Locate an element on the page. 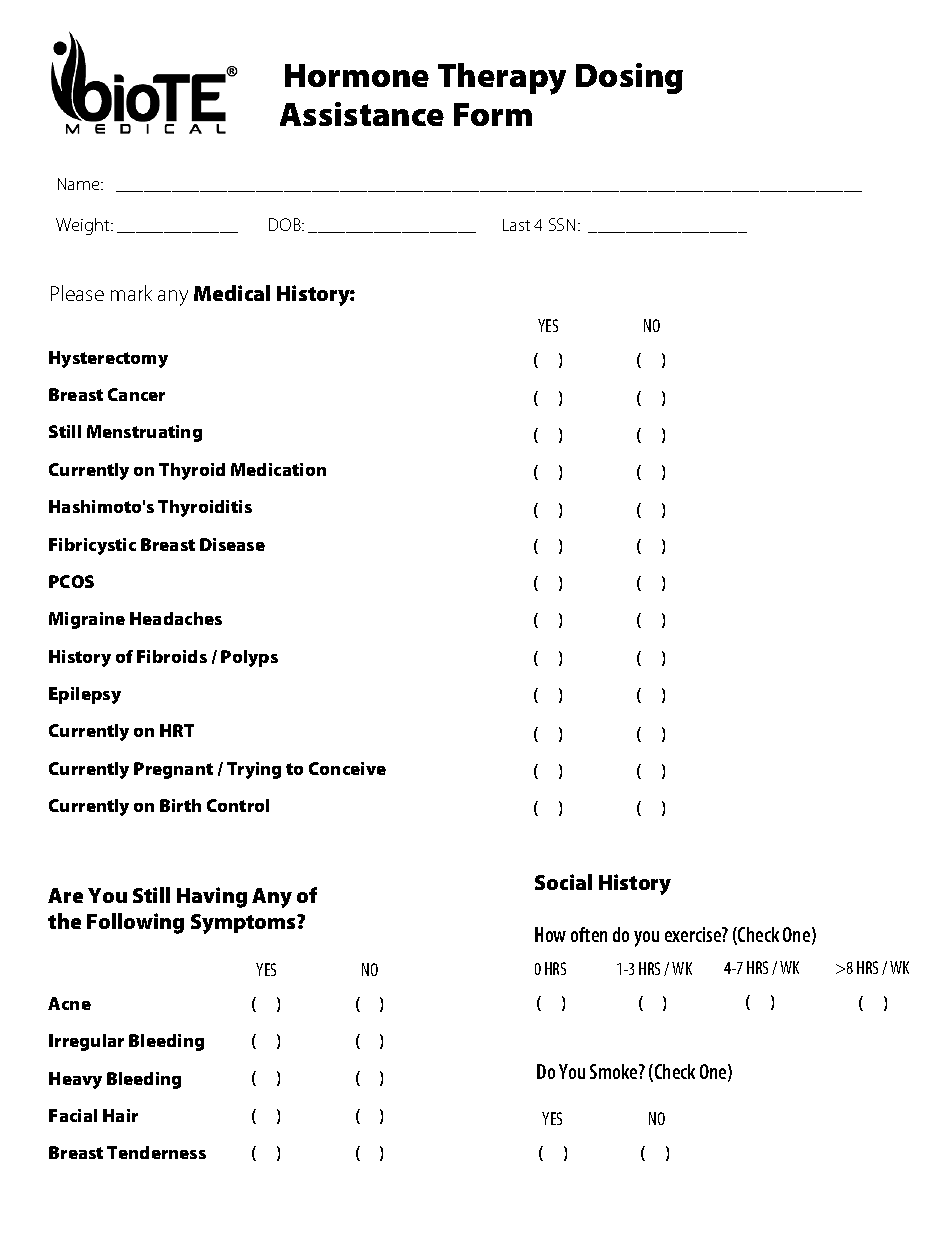  SSN is located at coordinates (562, 224).
